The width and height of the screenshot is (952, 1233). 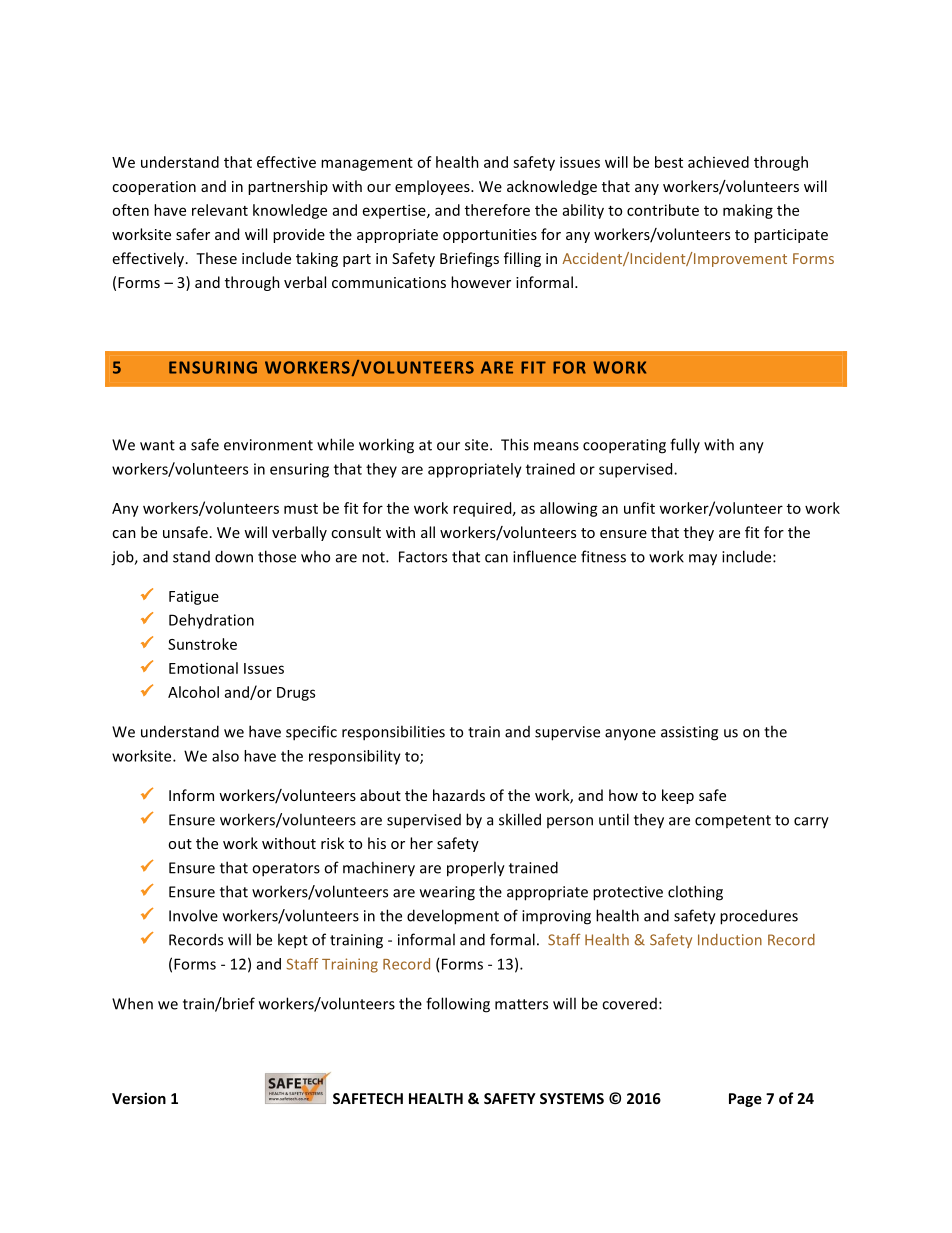 What do you see at coordinates (515, 444) in the screenshot?
I see `This` at bounding box center [515, 444].
